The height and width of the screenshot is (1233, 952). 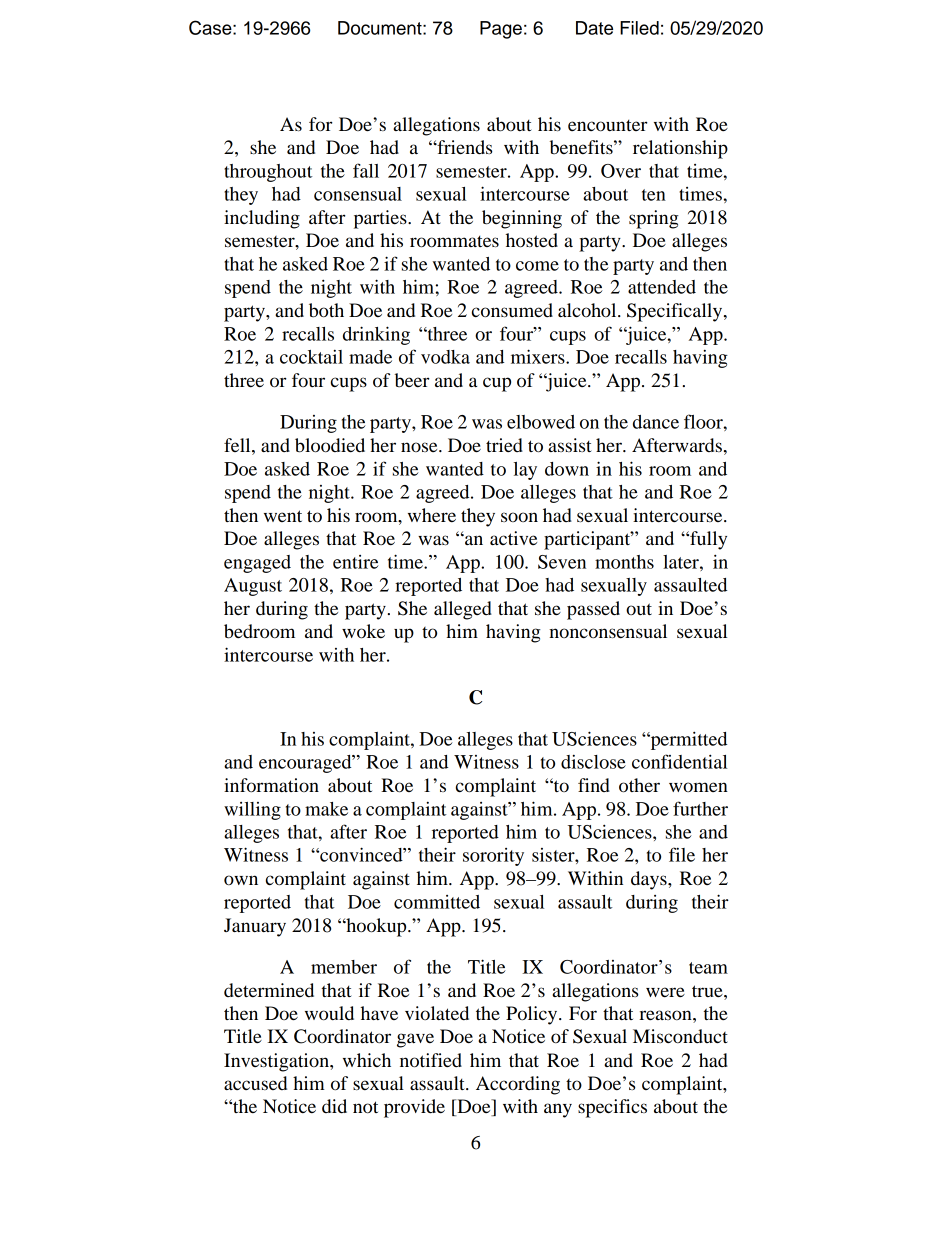 What do you see at coordinates (463, 610) in the screenshot?
I see `alleged` at bounding box center [463, 610].
